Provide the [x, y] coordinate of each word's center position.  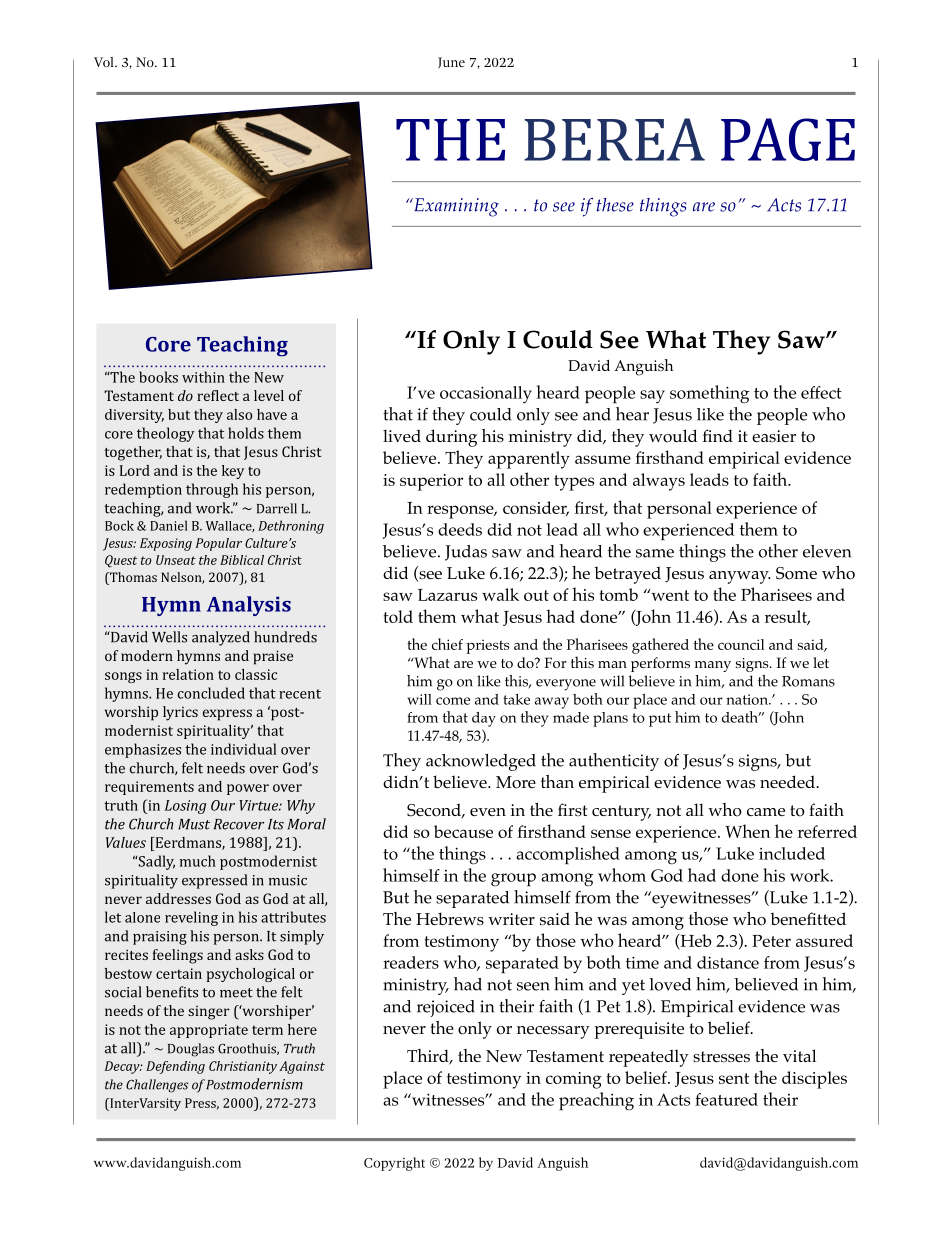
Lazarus [447, 595]
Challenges [157, 1086]
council [741, 644]
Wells [169, 637]
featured [726, 1099]
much [198, 861]
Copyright [394, 1164]
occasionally [486, 394]
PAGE [788, 139]
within [203, 377]
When [747, 831]
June [451, 62]
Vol [105, 62]
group [513, 880]
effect [821, 392]
